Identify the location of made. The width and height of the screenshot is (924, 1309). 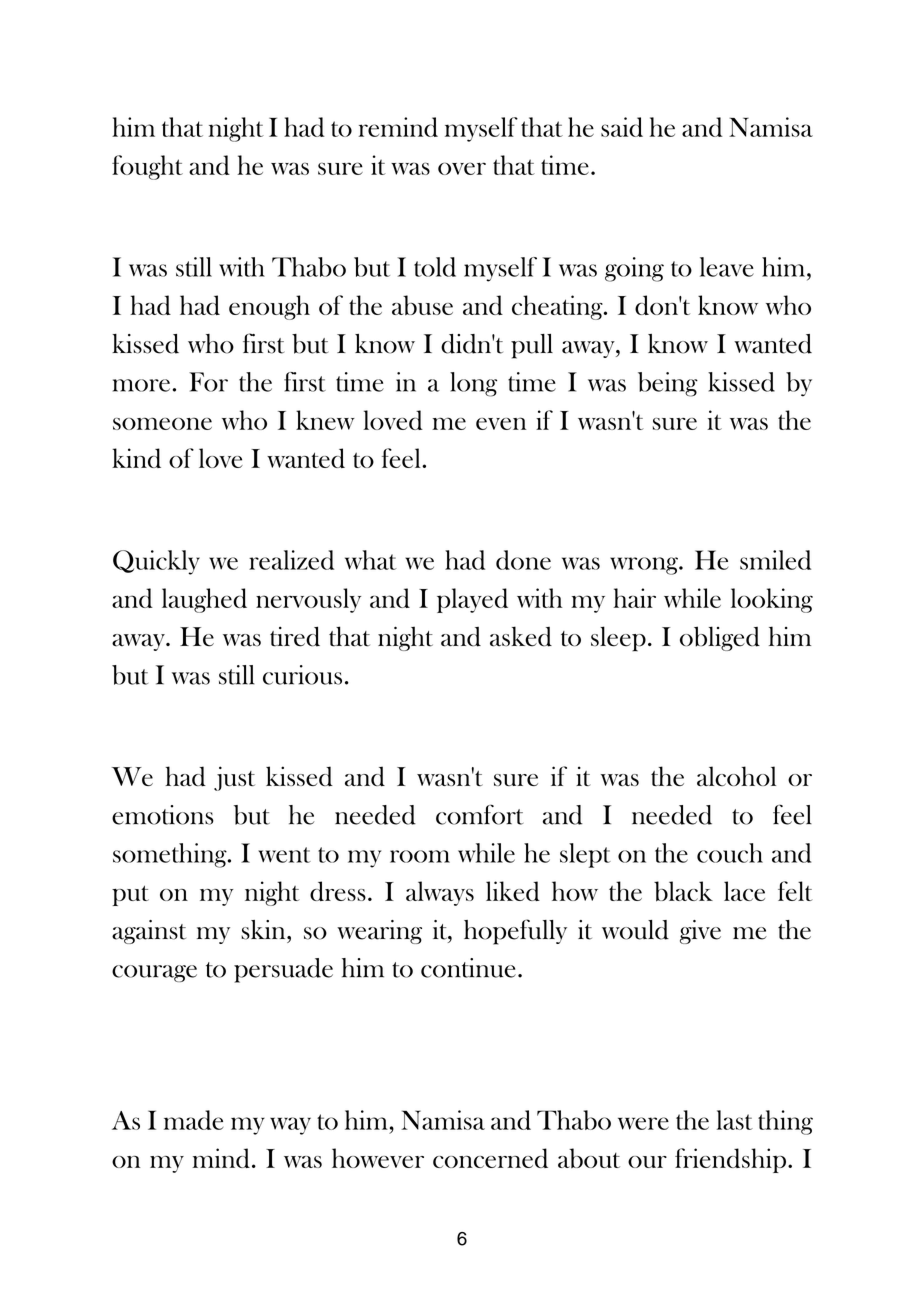
(193, 1120).
